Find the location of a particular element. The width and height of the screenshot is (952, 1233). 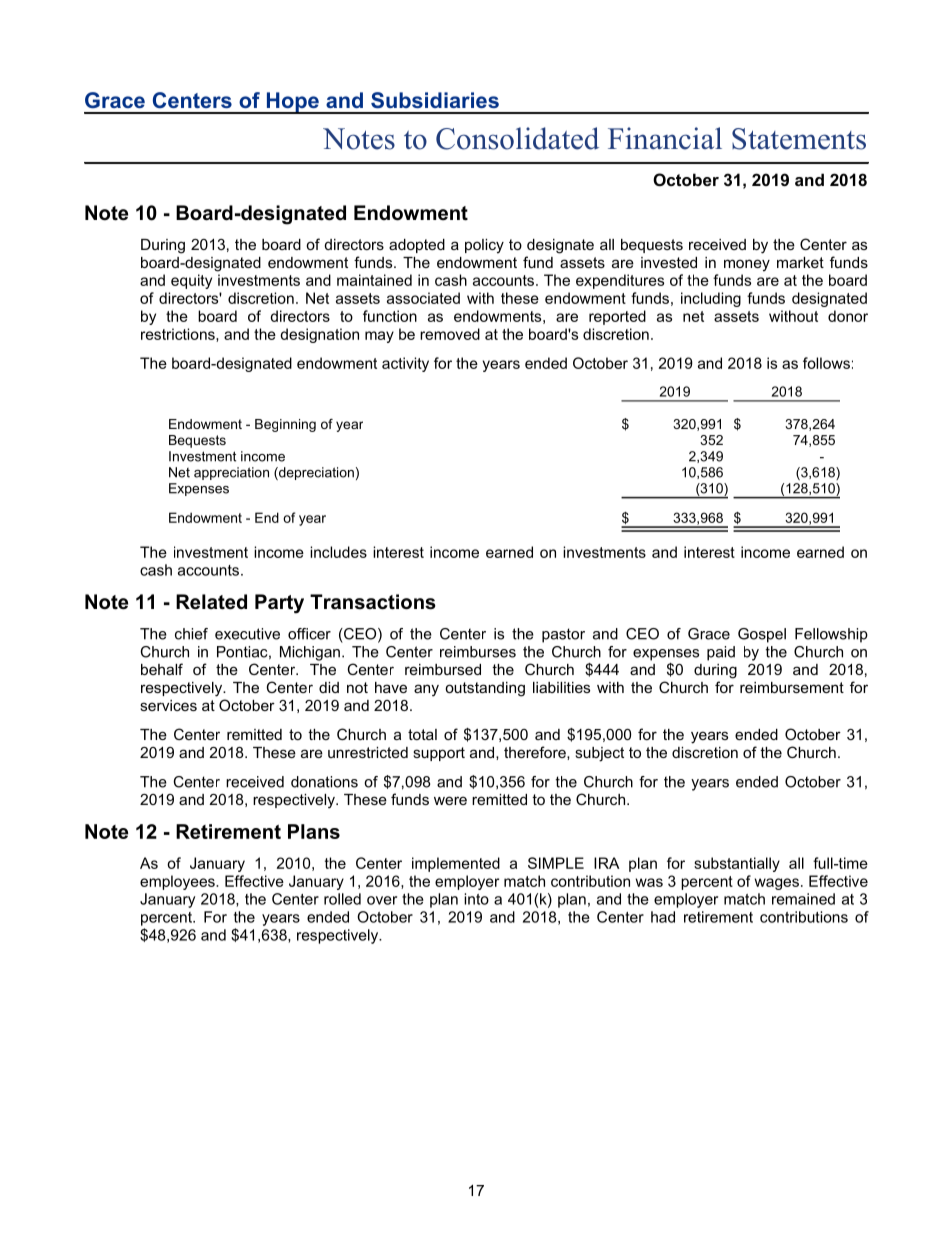

Gospel is located at coordinates (762, 635).
